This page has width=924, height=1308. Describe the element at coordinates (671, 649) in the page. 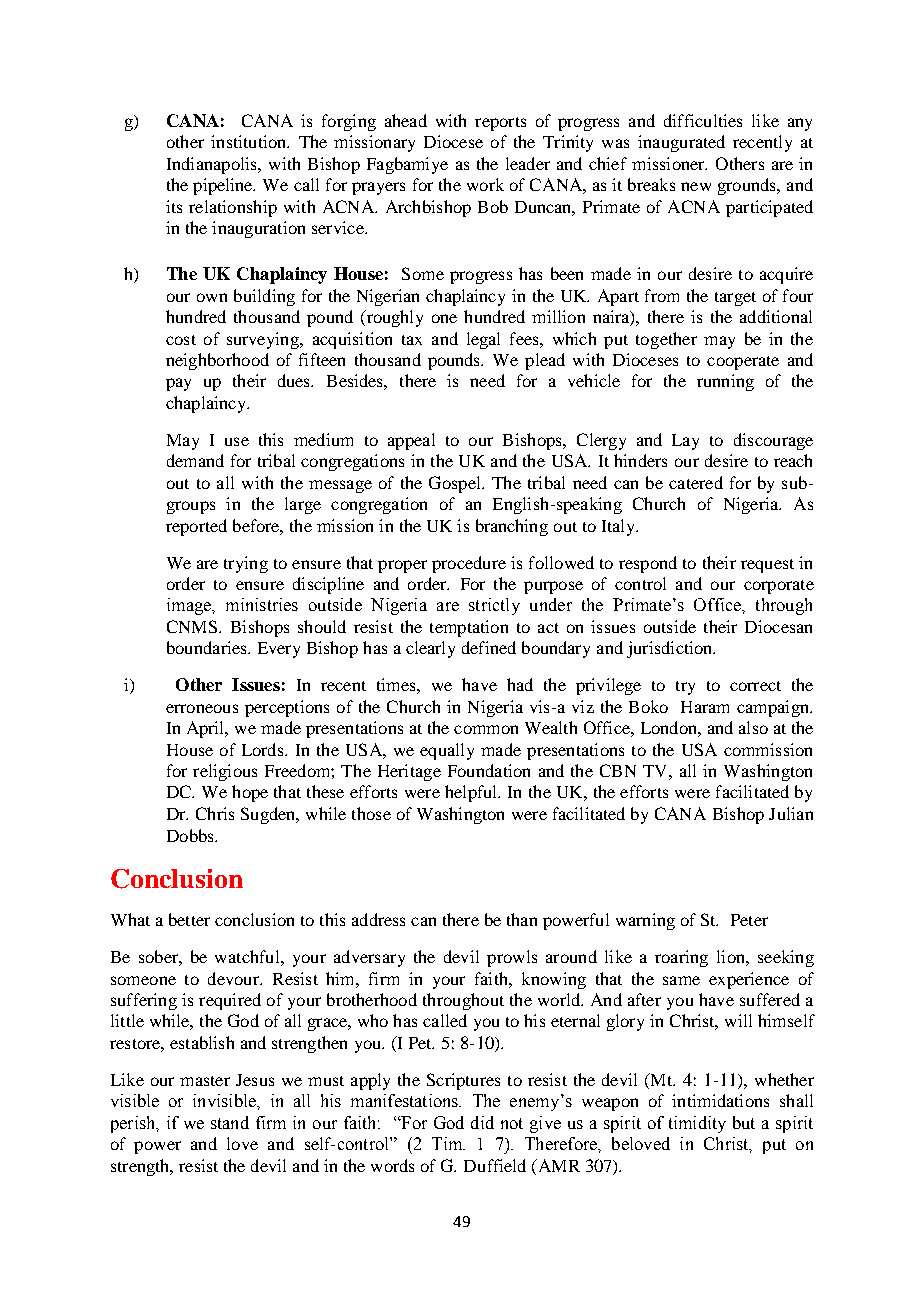

I see `jurisdiction` at that location.
